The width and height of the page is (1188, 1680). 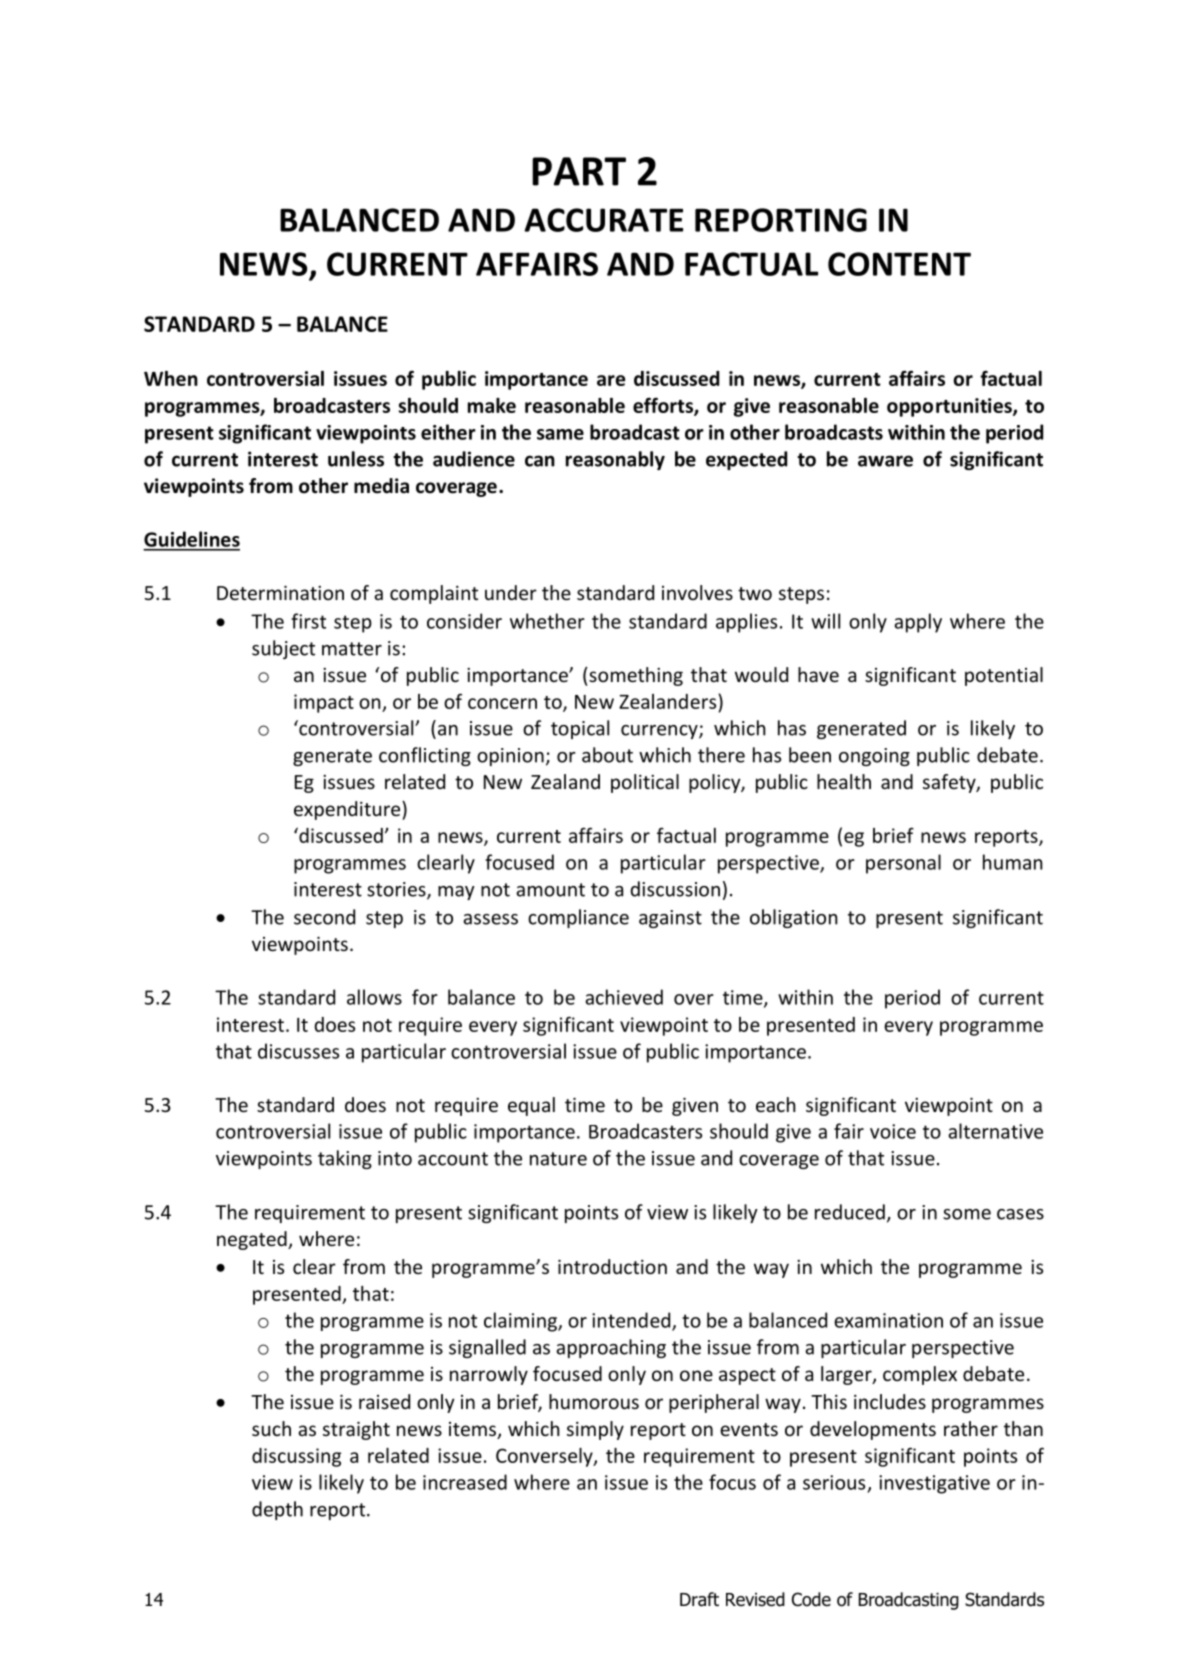 I want to click on nature, so click(x=558, y=1159).
